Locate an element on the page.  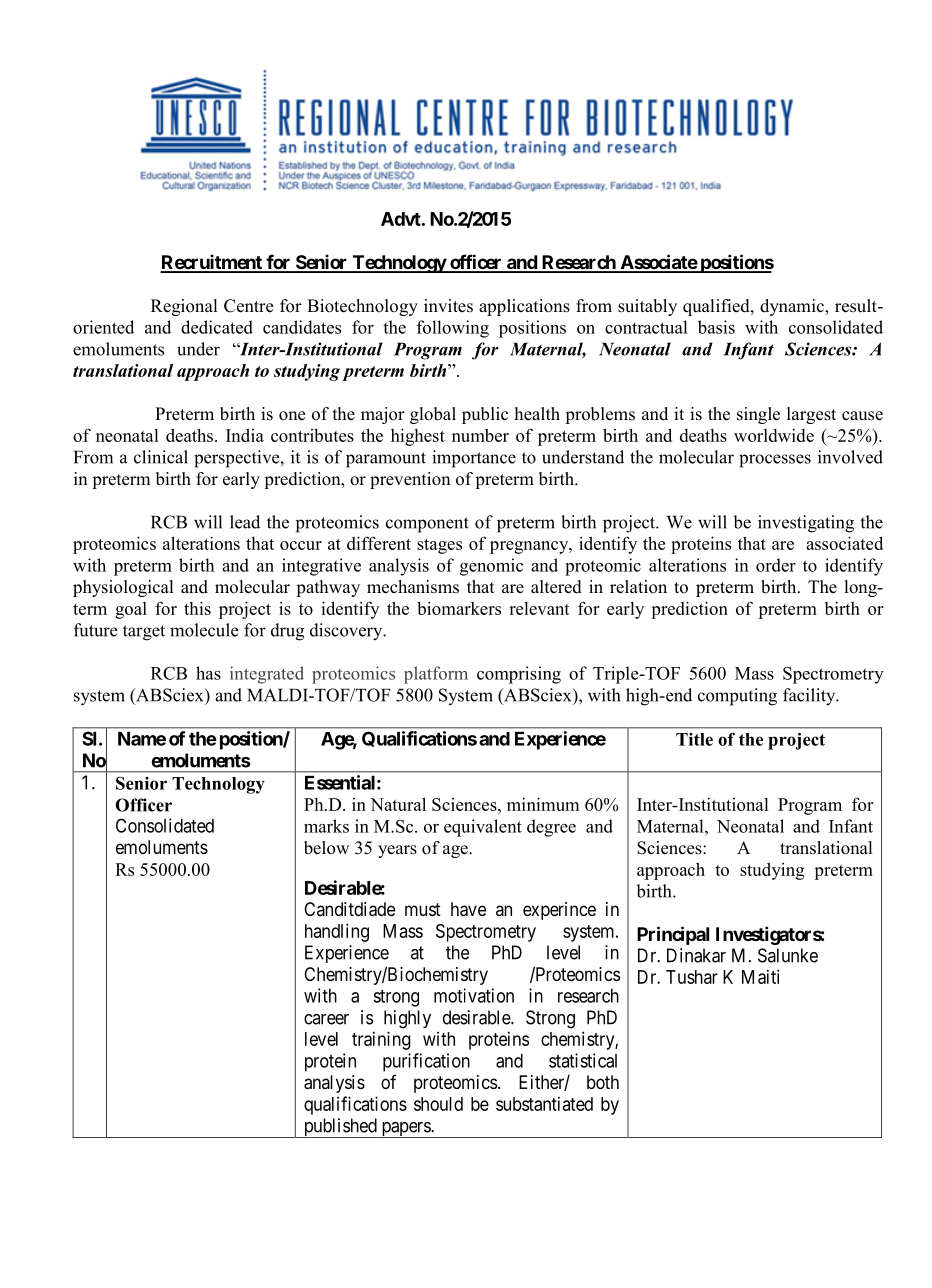
importance is located at coordinates (474, 459).
